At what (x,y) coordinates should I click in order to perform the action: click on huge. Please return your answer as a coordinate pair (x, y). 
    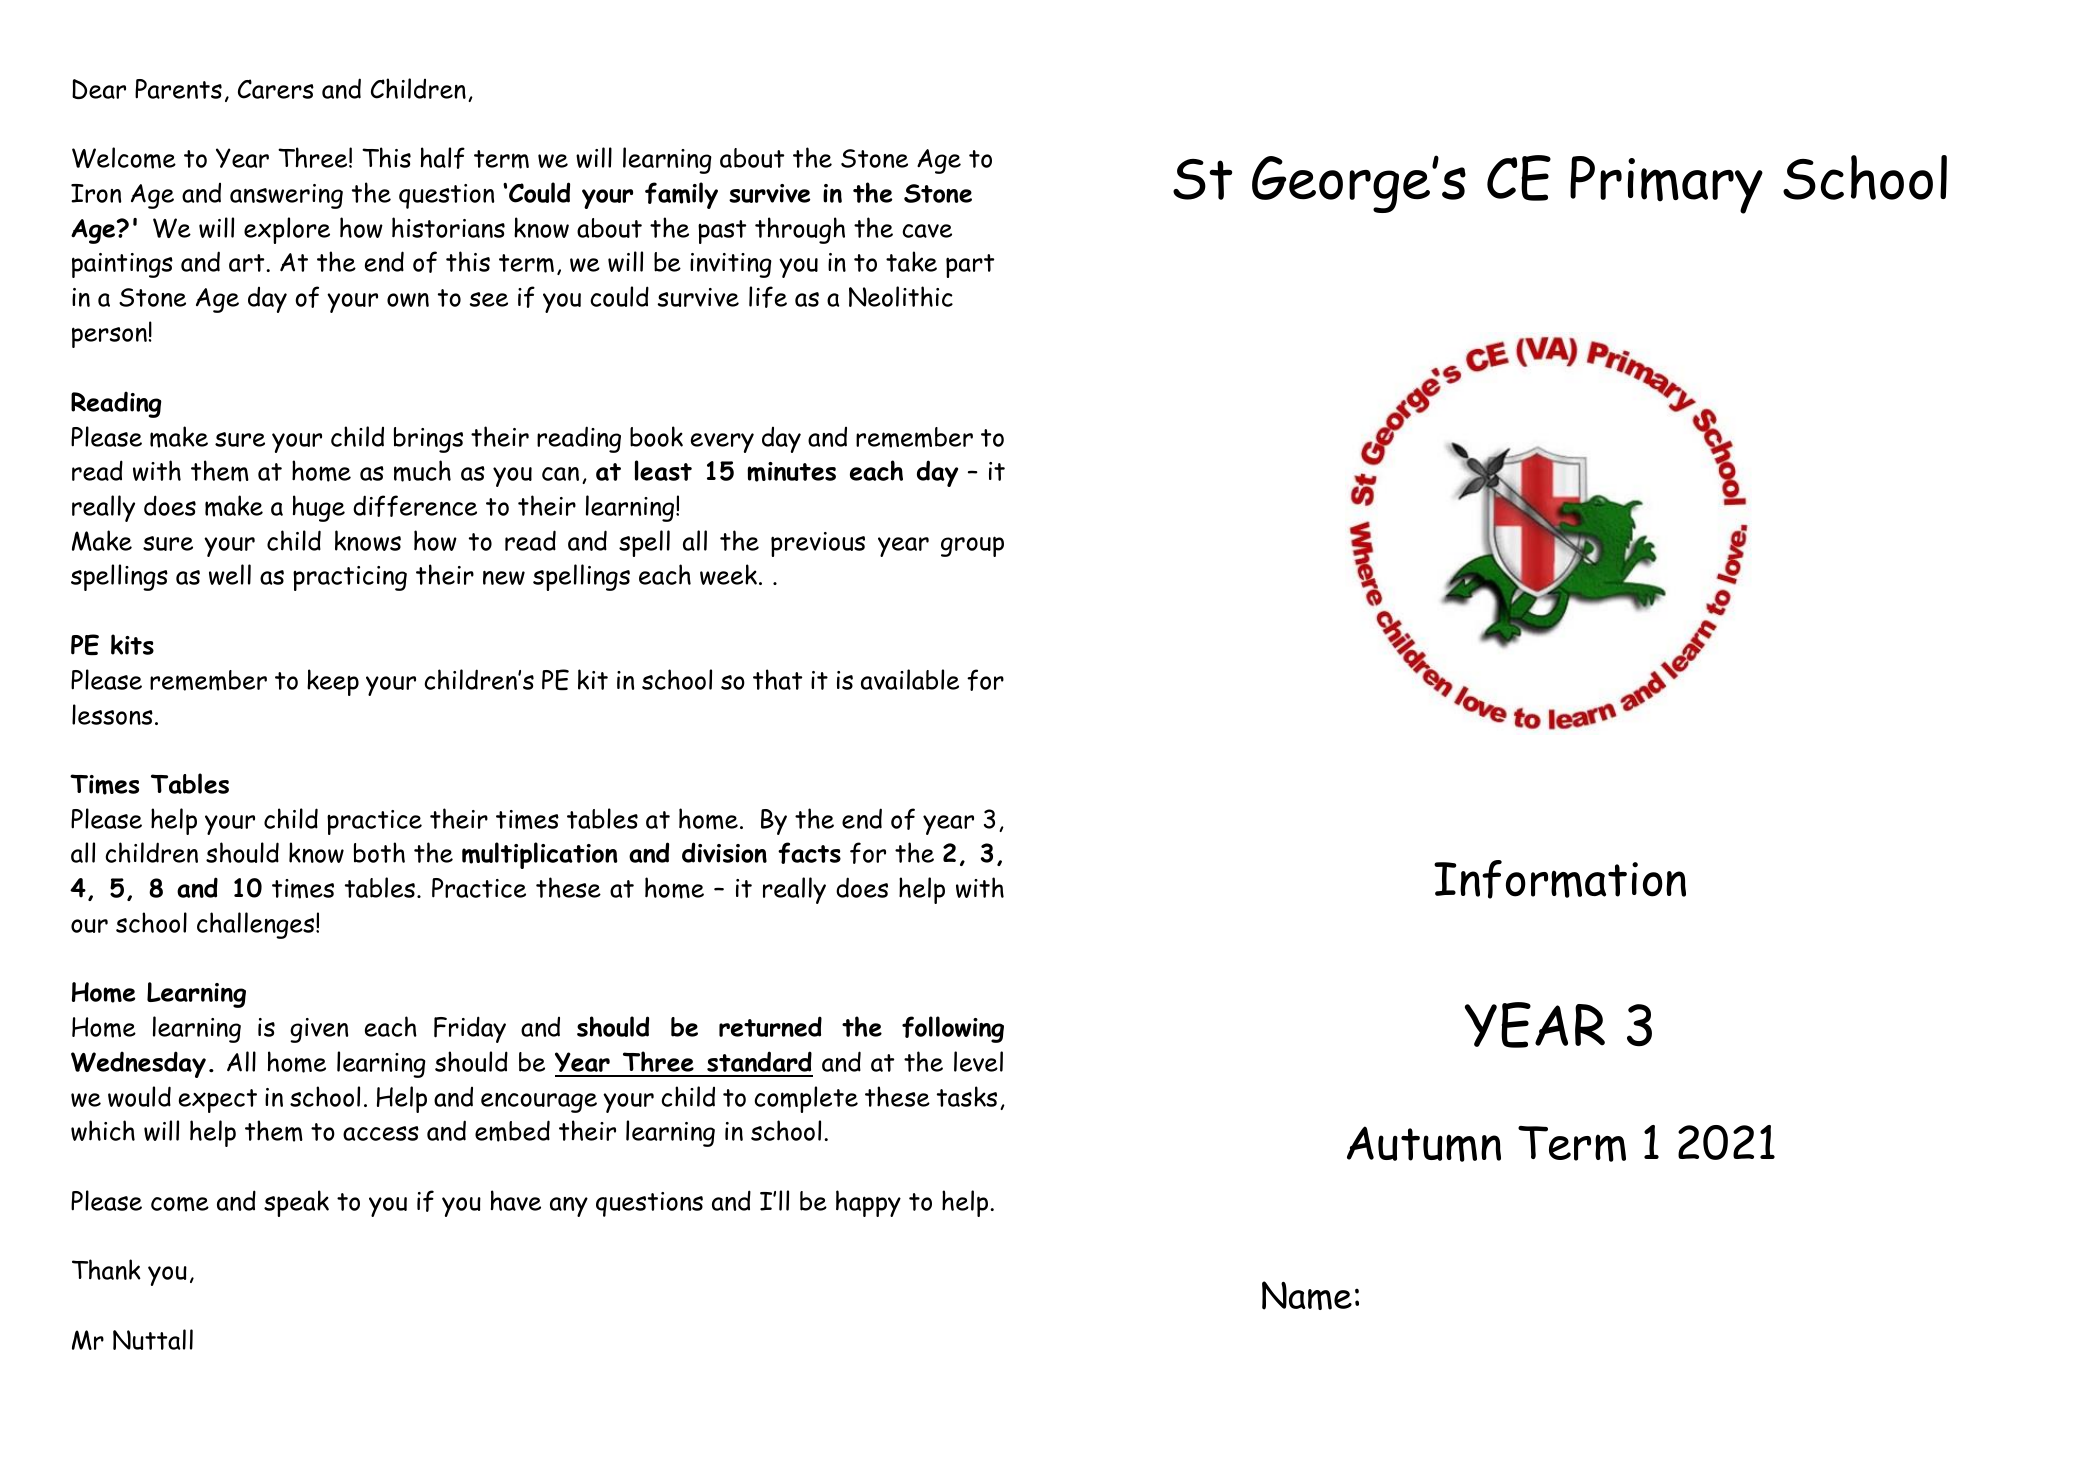
    Looking at the image, I should click on (319, 508).
